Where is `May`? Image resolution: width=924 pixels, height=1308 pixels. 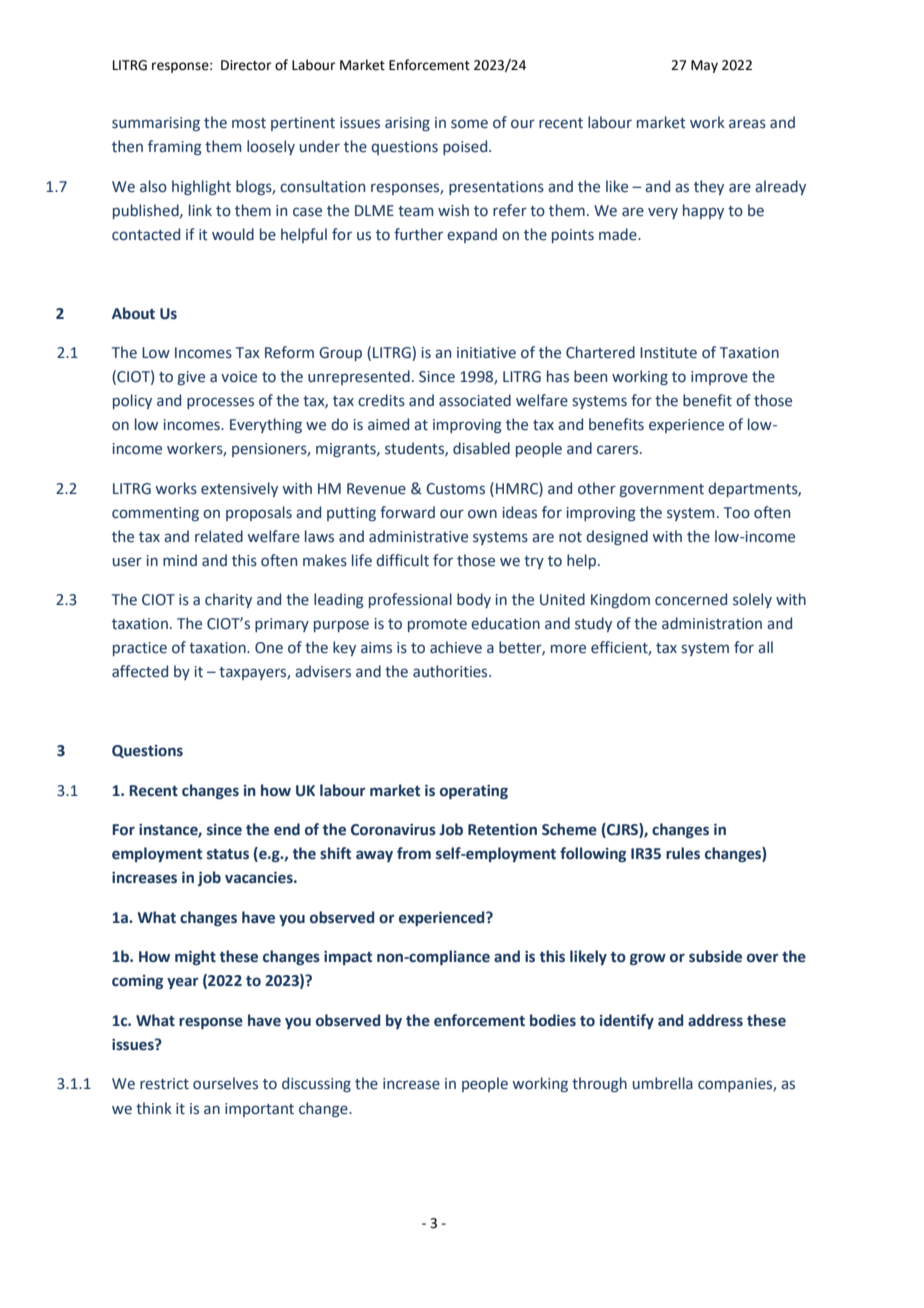 May is located at coordinates (704, 66).
